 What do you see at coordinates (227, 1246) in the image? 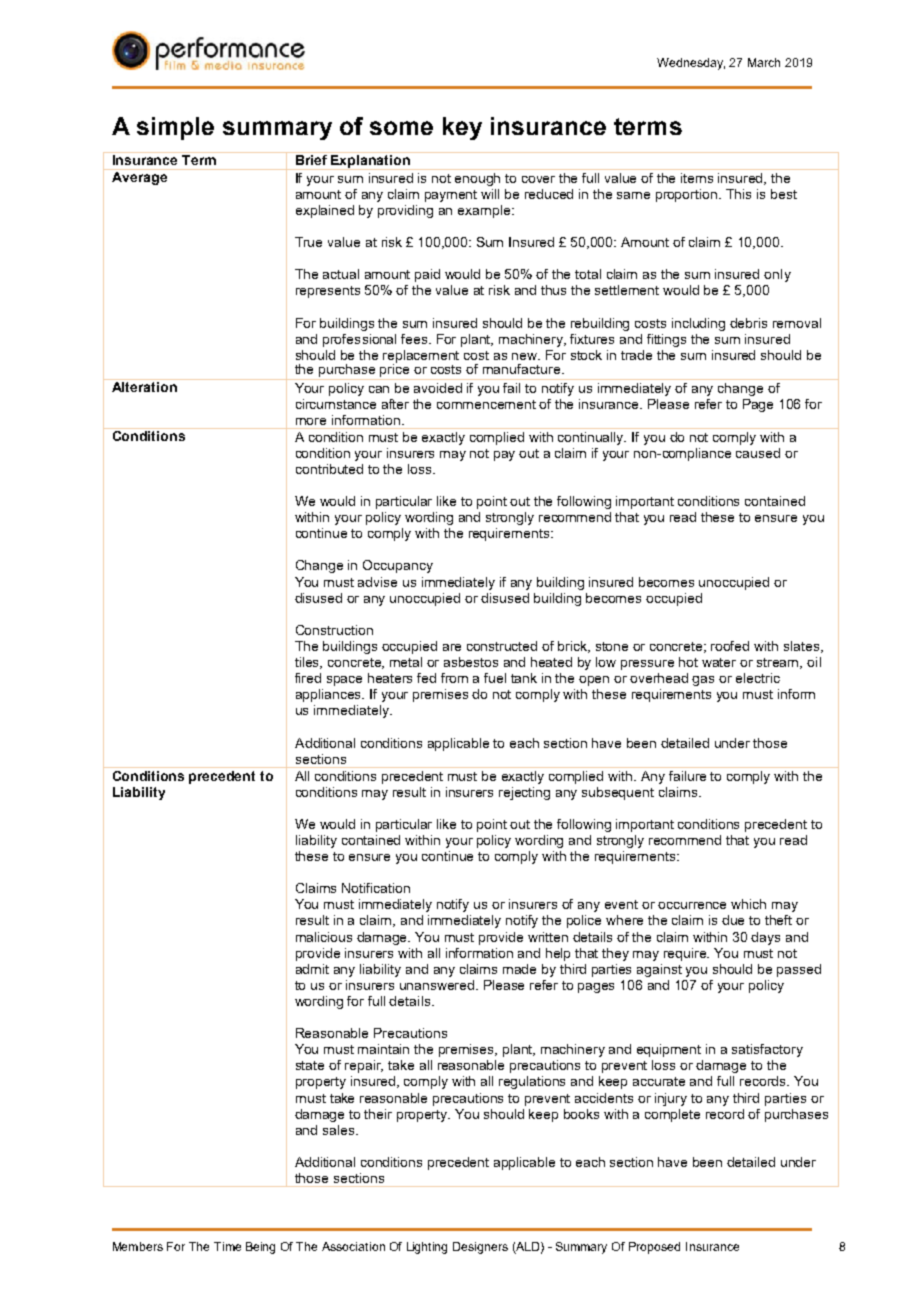
I see `Time` at bounding box center [227, 1246].
